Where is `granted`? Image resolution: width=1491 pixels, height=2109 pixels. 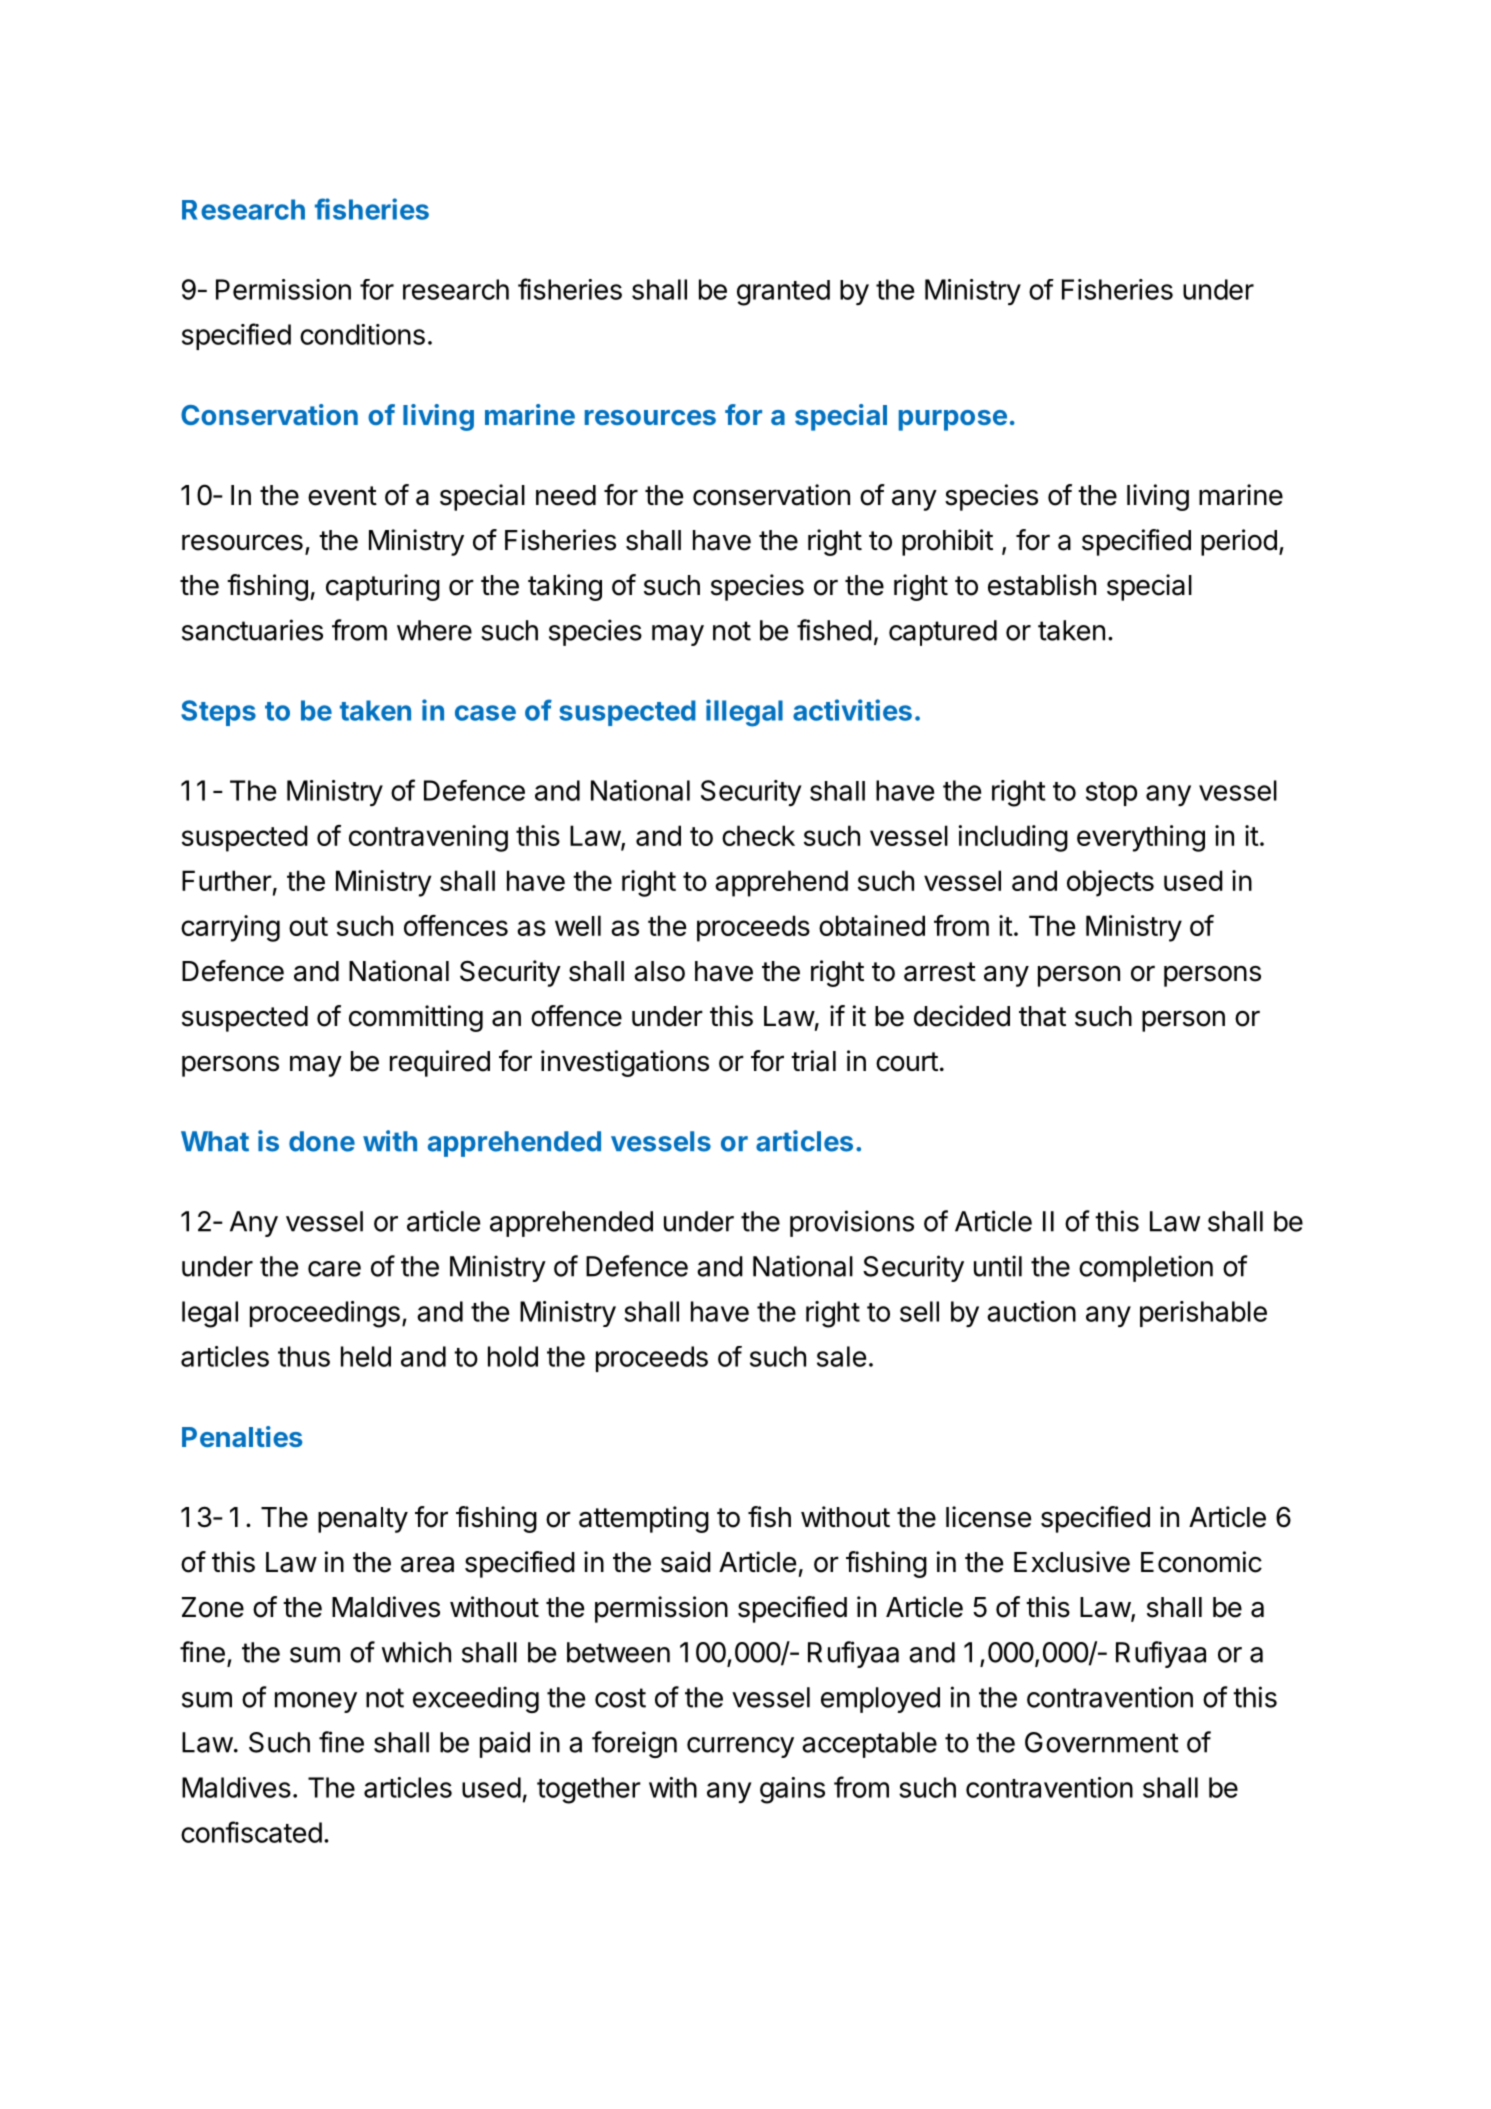
granted is located at coordinates (783, 293).
